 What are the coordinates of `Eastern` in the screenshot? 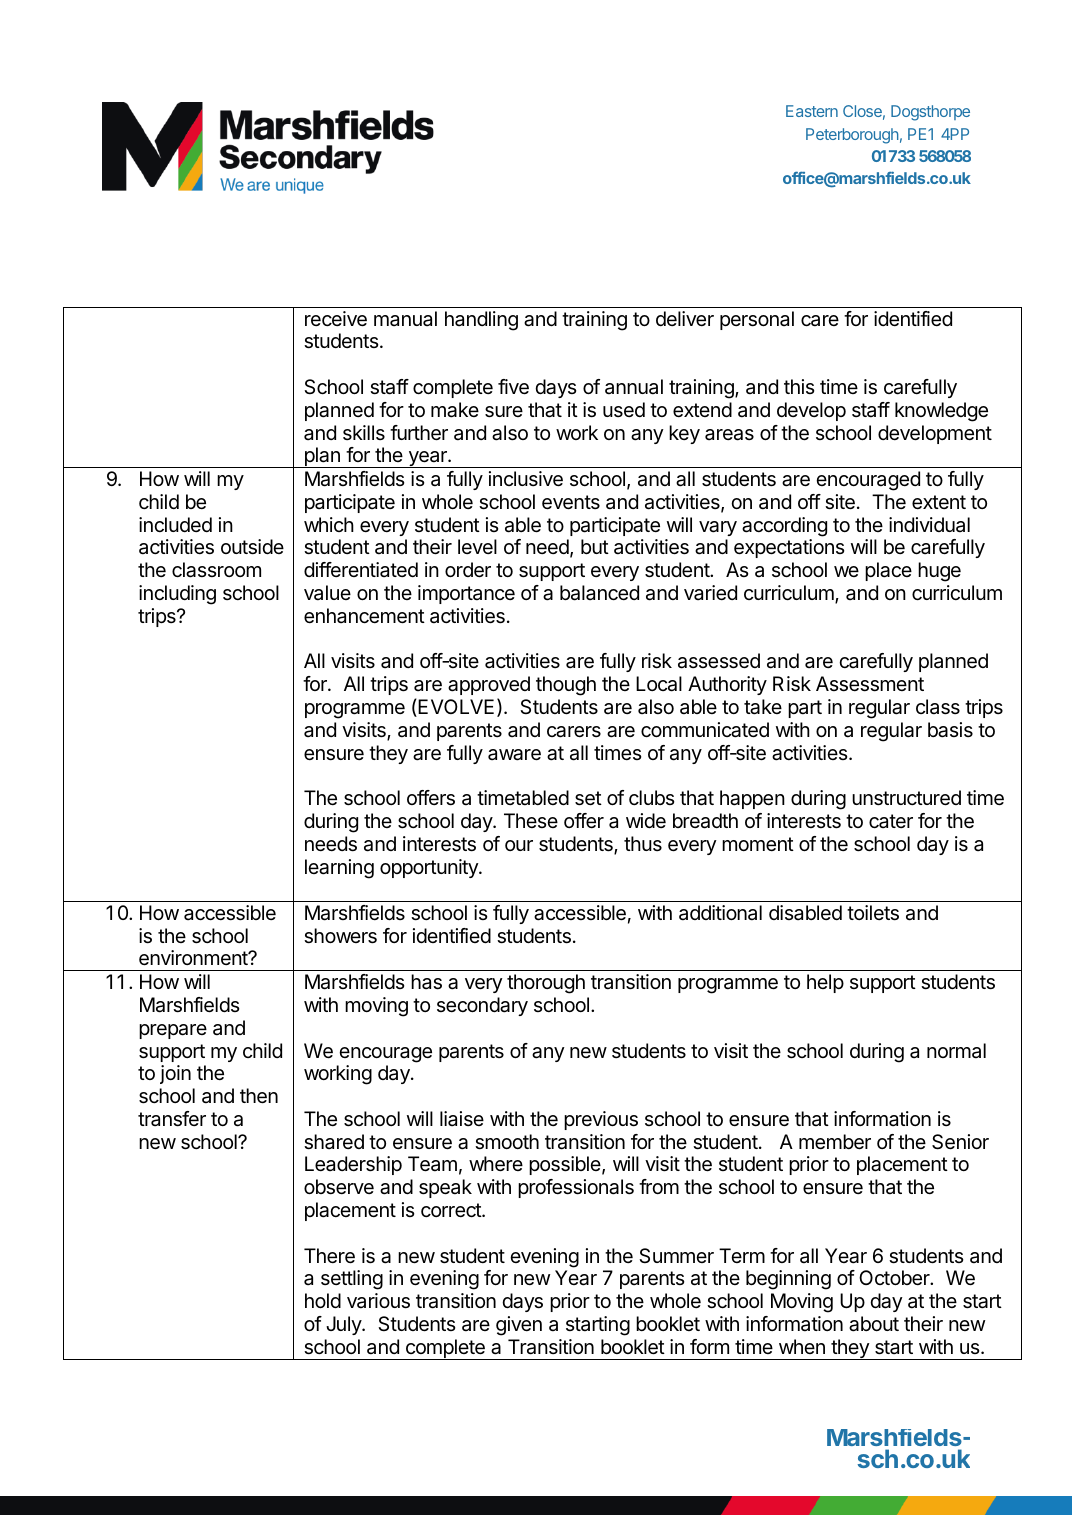 It's located at (812, 111).
